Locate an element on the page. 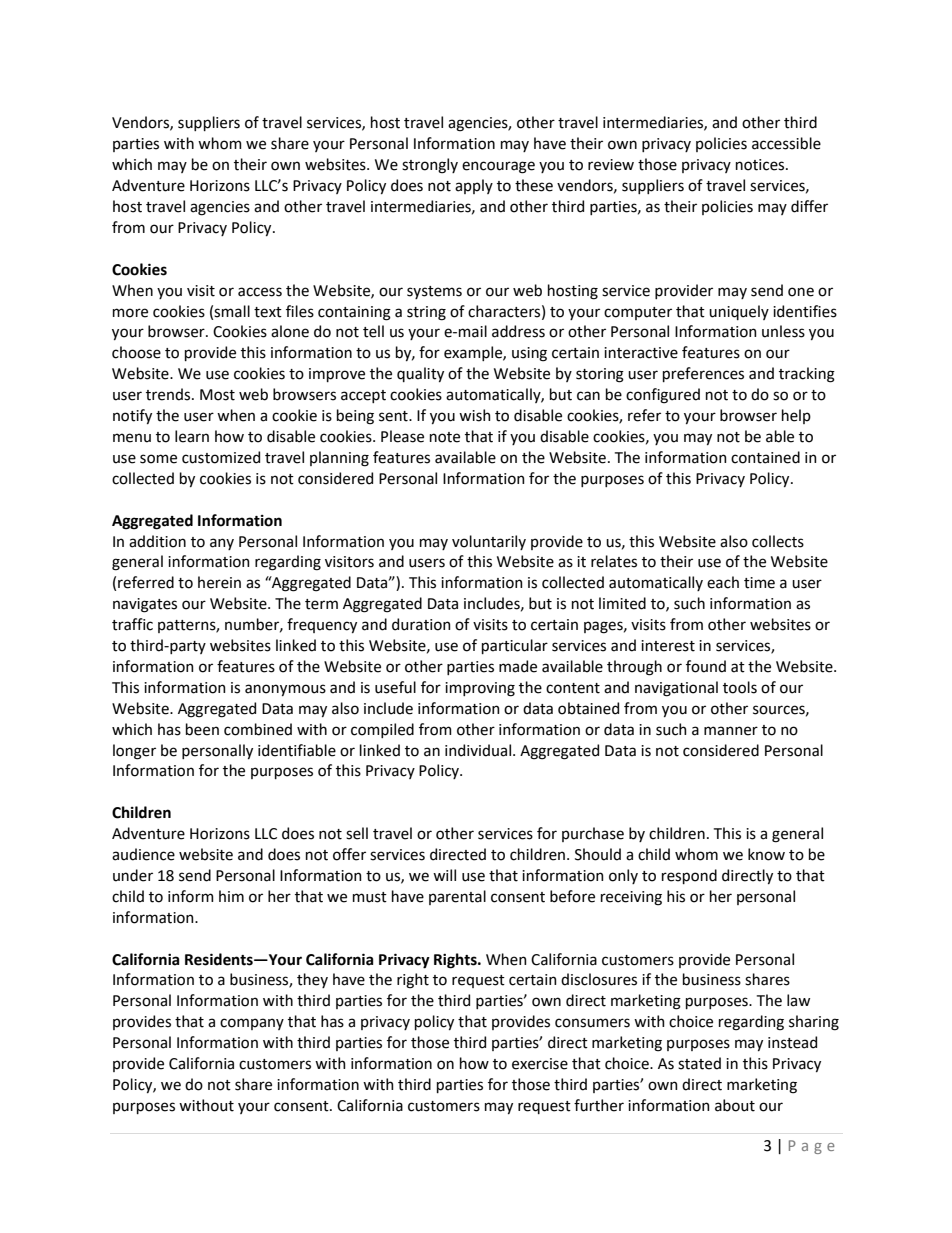 This page has height=1233, width=952. particular is located at coordinates (515, 646).
